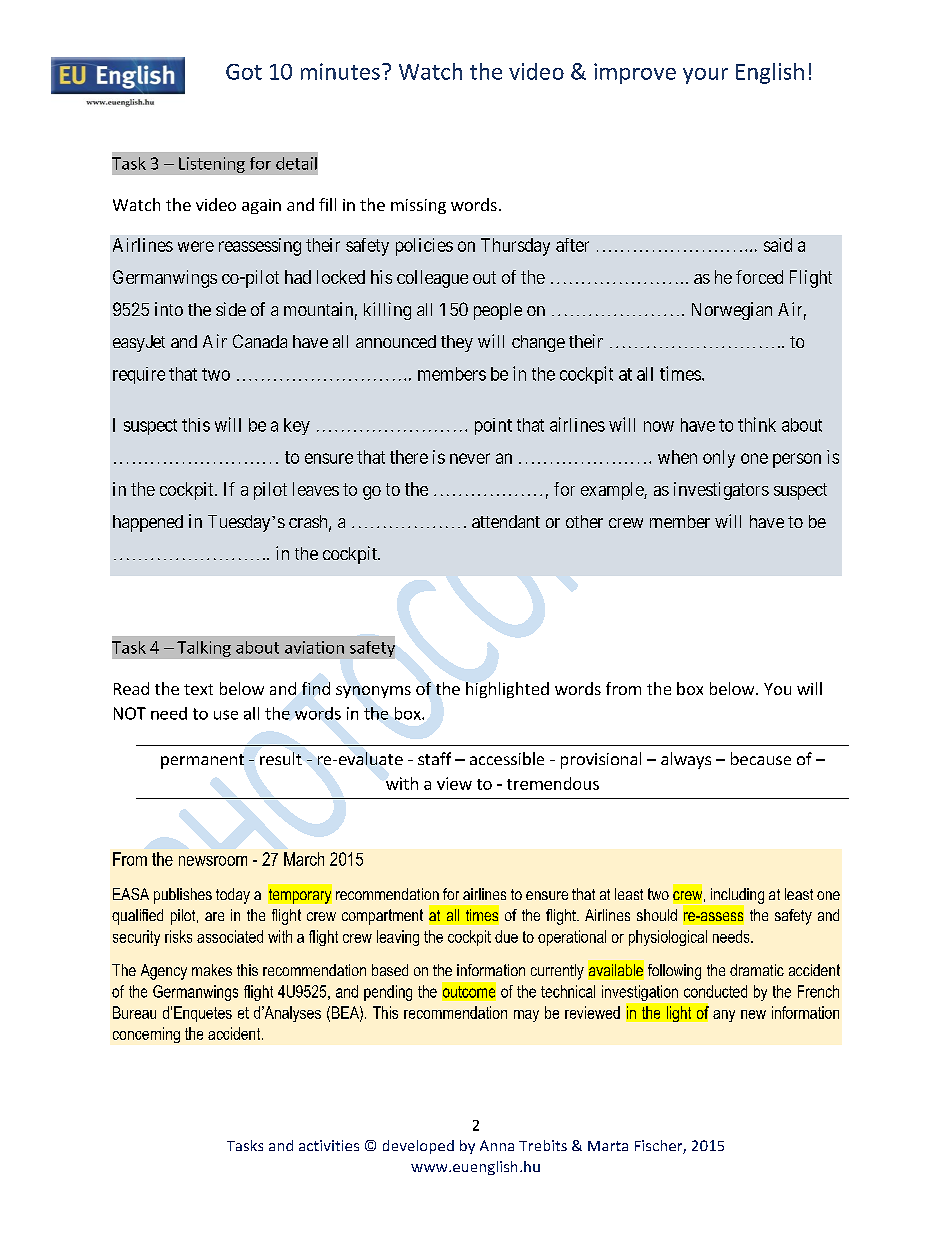  Describe the element at coordinates (340, 71) in the page. I see `minutes` at that location.
